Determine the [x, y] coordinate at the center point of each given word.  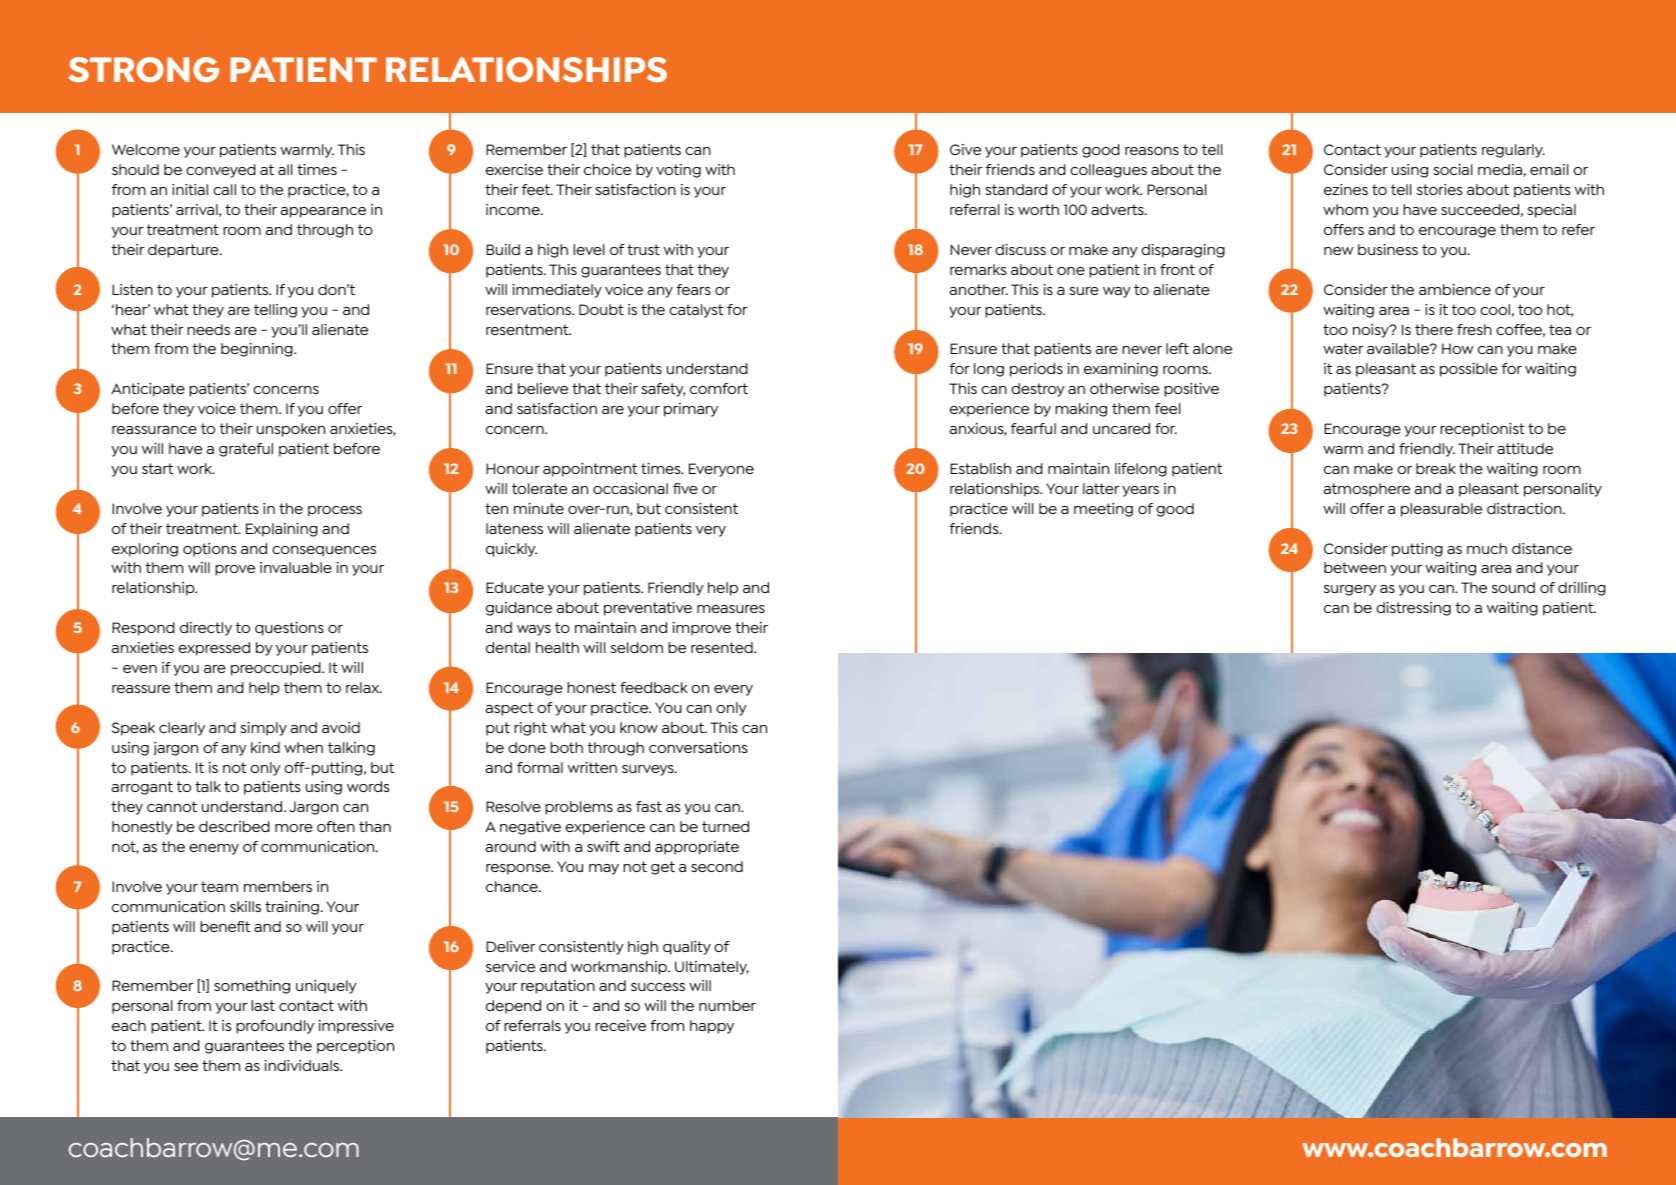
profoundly [275, 1027]
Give [965, 149]
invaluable [296, 567]
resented [723, 647]
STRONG [144, 70]
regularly [1513, 151]
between [1355, 567]
